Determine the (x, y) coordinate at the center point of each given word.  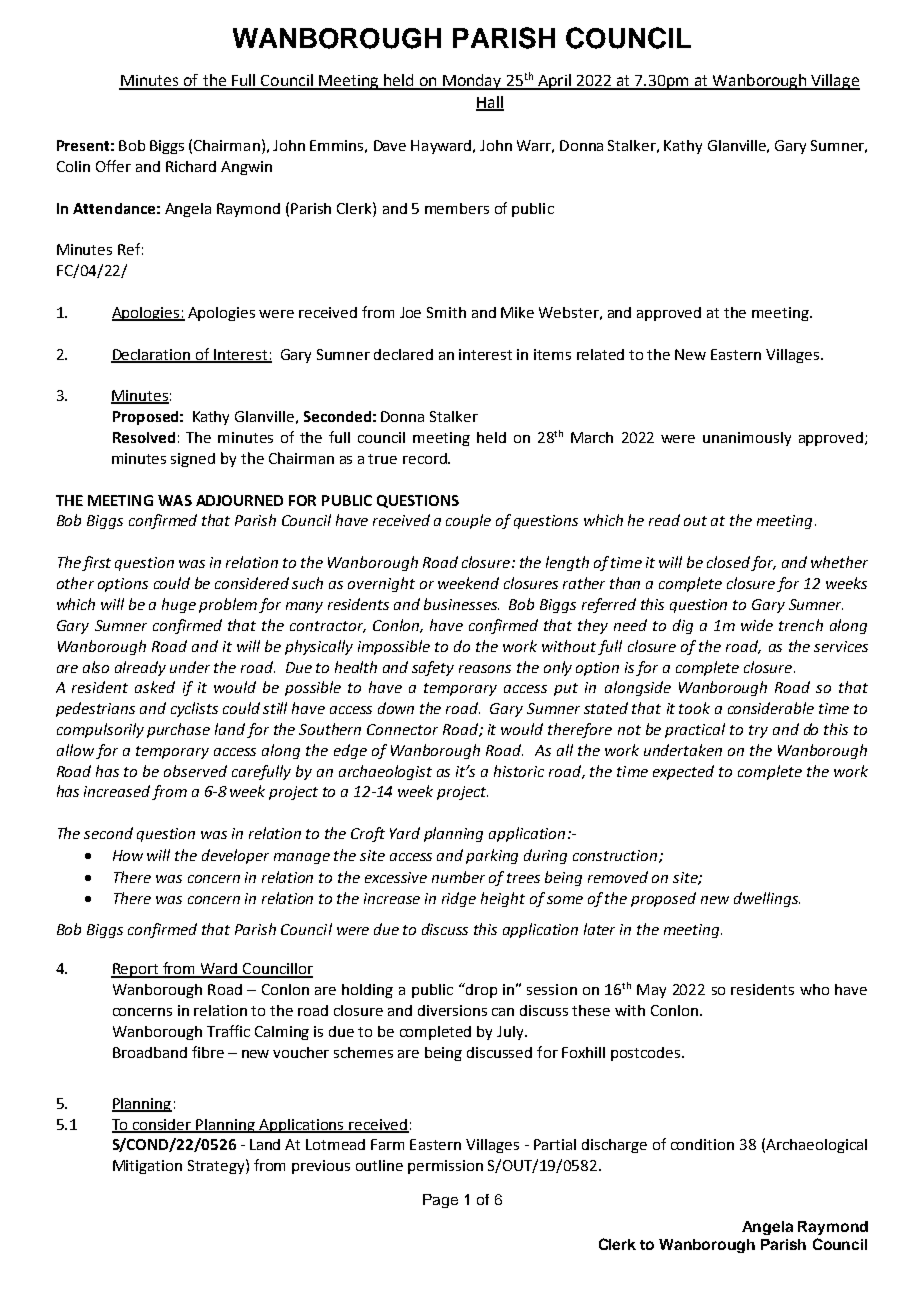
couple (468, 521)
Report (136, 970)
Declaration (152, 355)
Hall (490, 103)
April (554, 82)
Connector (402, 729)
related (600, 354)
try (758, 731)
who (814, 989)
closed (728, 562)
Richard (191, 166)
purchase (178, 730)
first (96, 563)
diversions (452, 1010)
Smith (446, 312)
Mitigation (147, 1167)
